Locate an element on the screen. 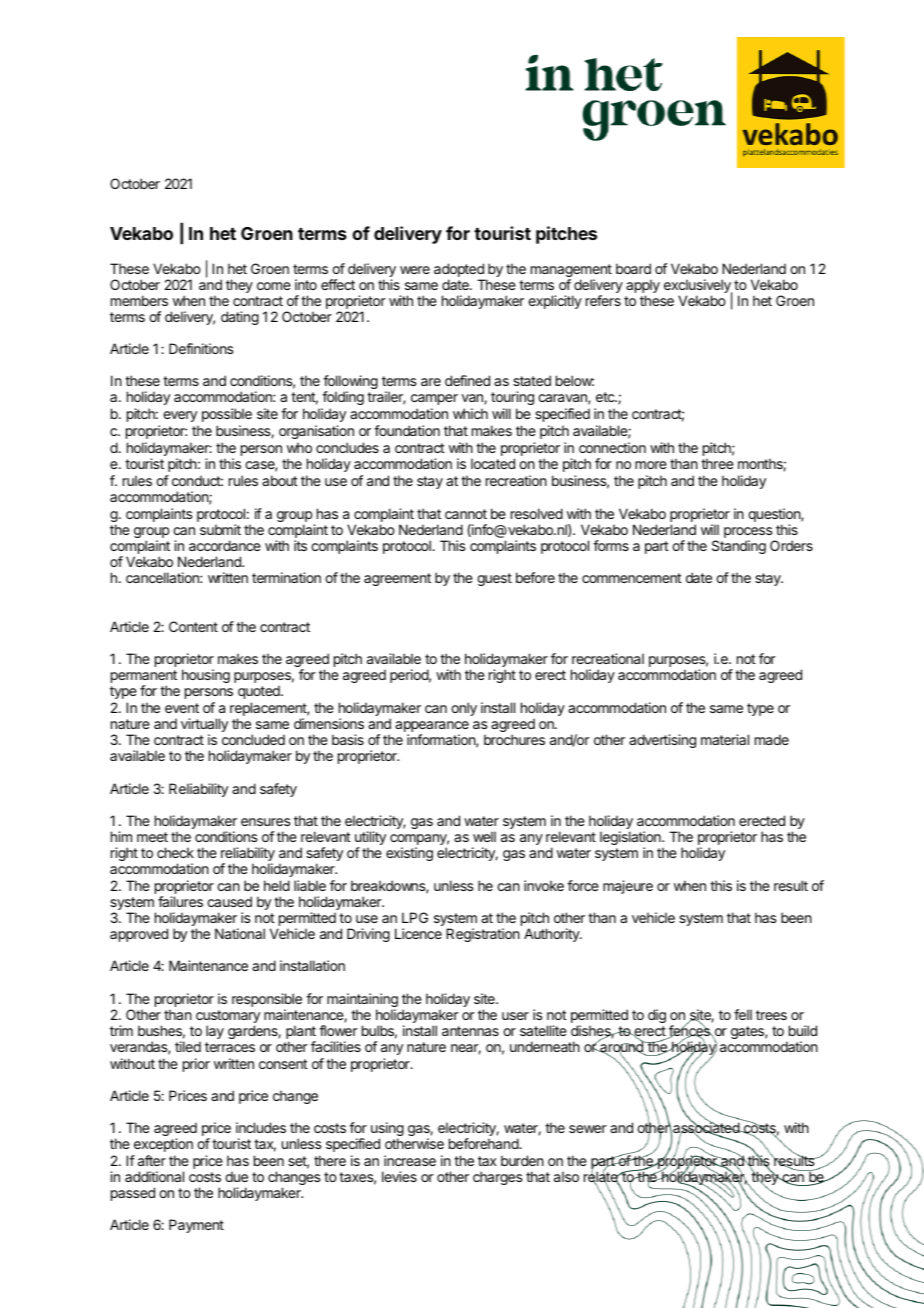 This screenshot has width=924, height=1308. Standing is located at coordinates (739, 547).
